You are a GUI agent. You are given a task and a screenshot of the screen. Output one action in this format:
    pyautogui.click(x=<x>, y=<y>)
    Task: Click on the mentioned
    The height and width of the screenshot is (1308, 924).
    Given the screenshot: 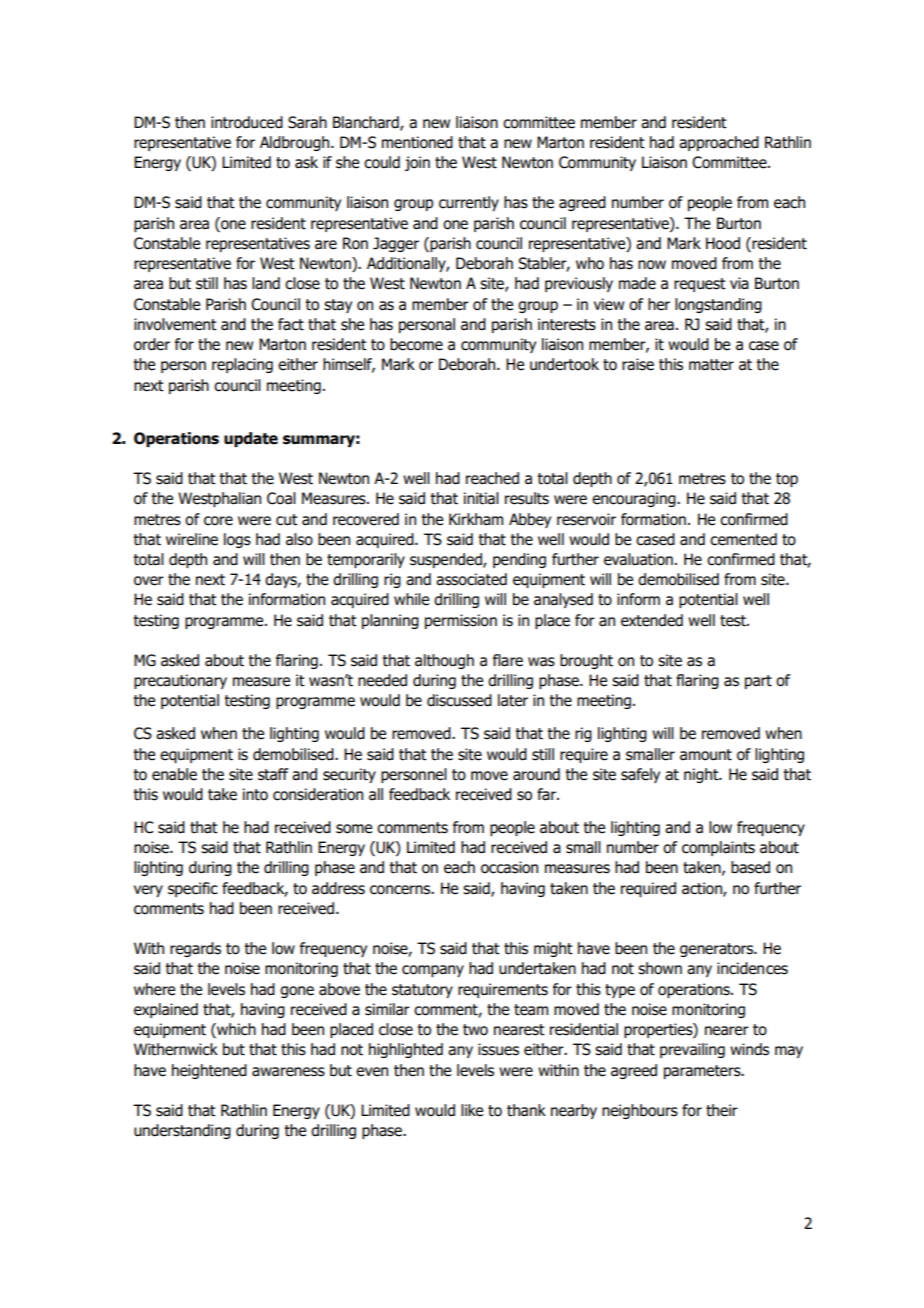 What is the action you would take?
    pyautogui.click(x=417, y=142)
